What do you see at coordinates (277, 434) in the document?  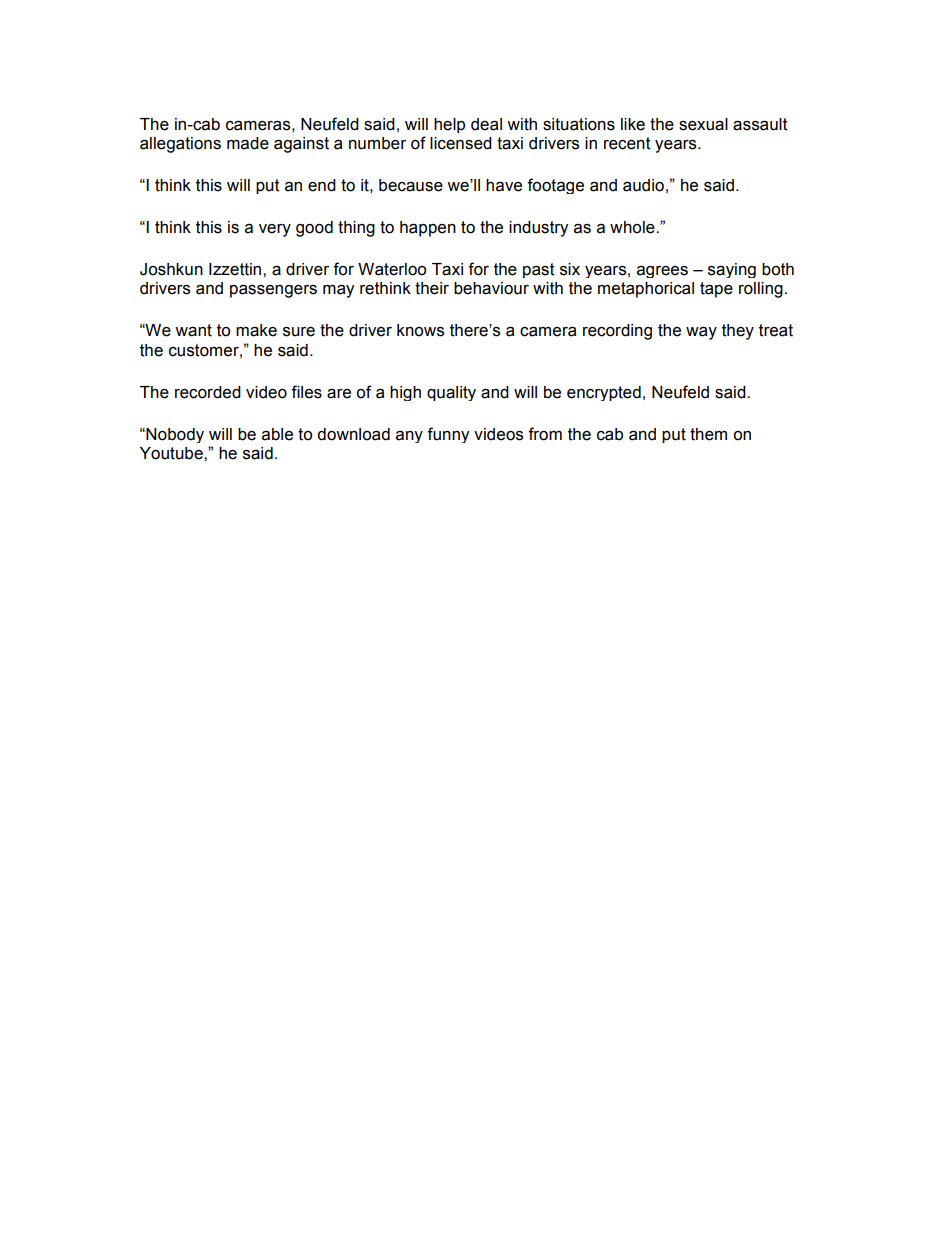 I see `able` at bounding box center [277, 434].
